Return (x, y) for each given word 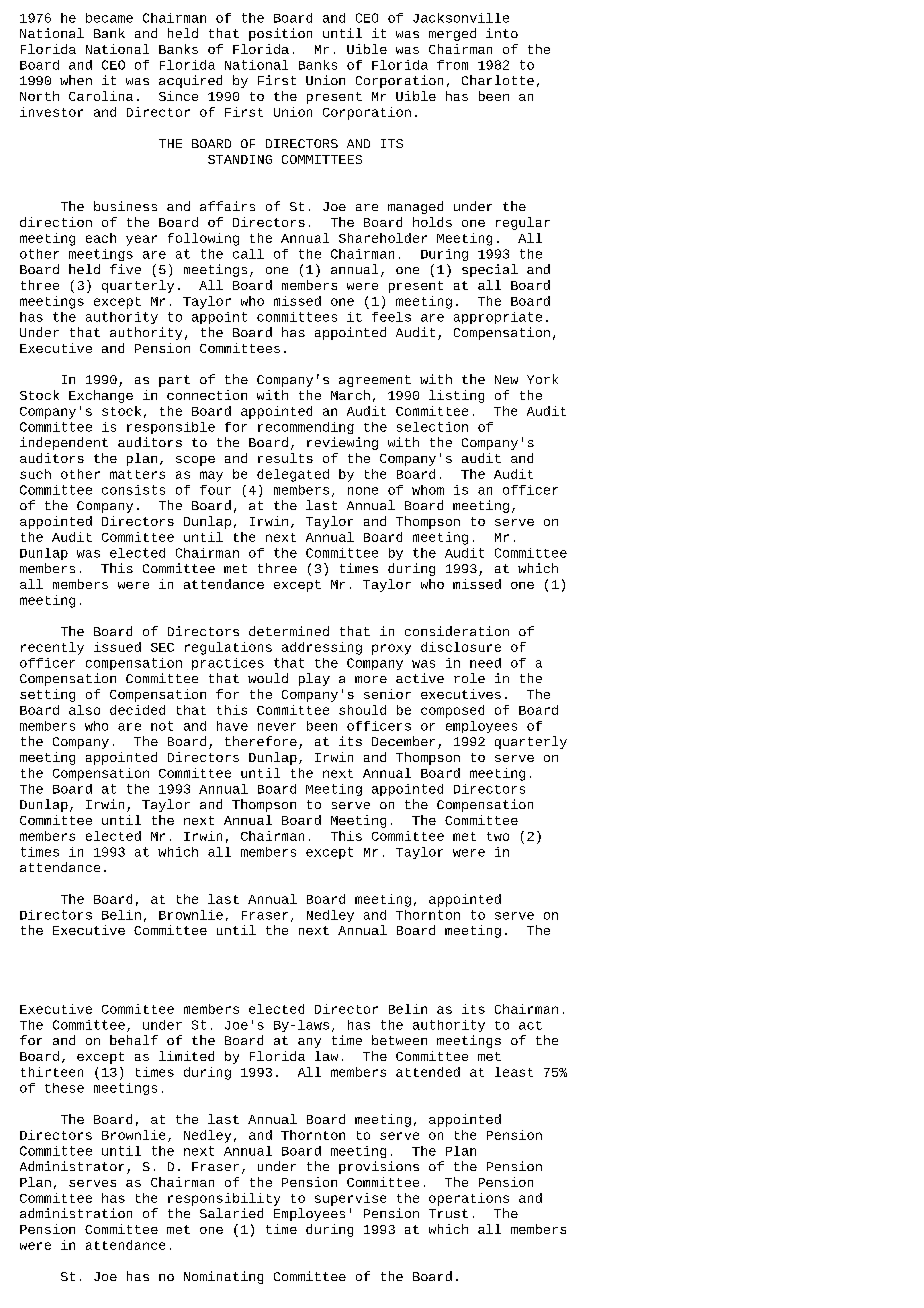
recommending (306, 428)
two (498, 836)
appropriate (498, 318)
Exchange (101, 396)
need (485, 663)
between (399, 1040)
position (280, 34)
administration (76, 1213)
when (76, 80)
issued (117, 647)
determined (289, 631)
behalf (134, 1040)
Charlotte (498, 80)
